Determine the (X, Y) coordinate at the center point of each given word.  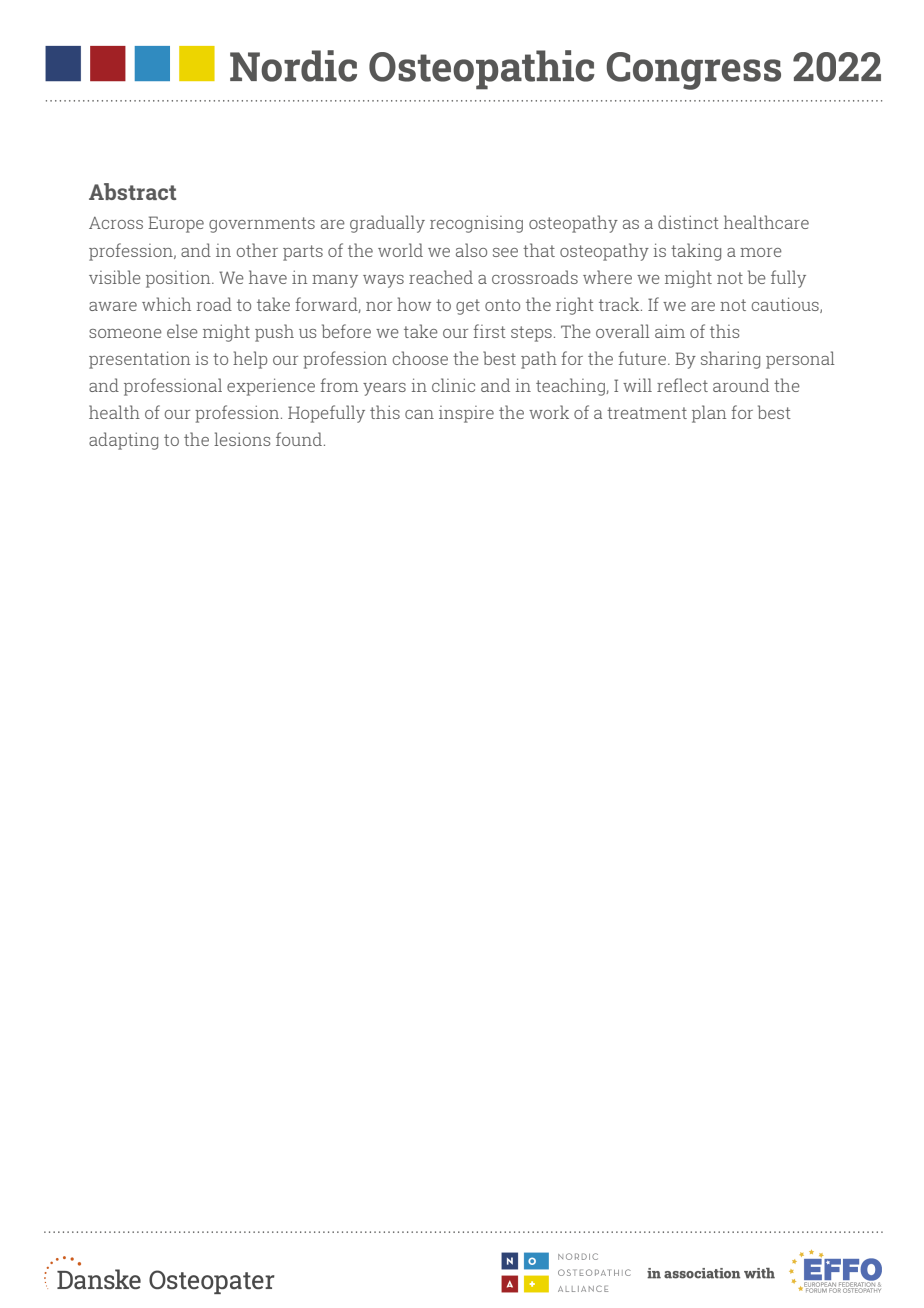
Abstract (132, 191)
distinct (688, 222)
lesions (242, 439)
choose (420, 358)
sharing (730, 360)
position (179, 279)
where (607, 277)
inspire (466, 414)
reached (441, 277)
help (250, 360)
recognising (476, 224)
